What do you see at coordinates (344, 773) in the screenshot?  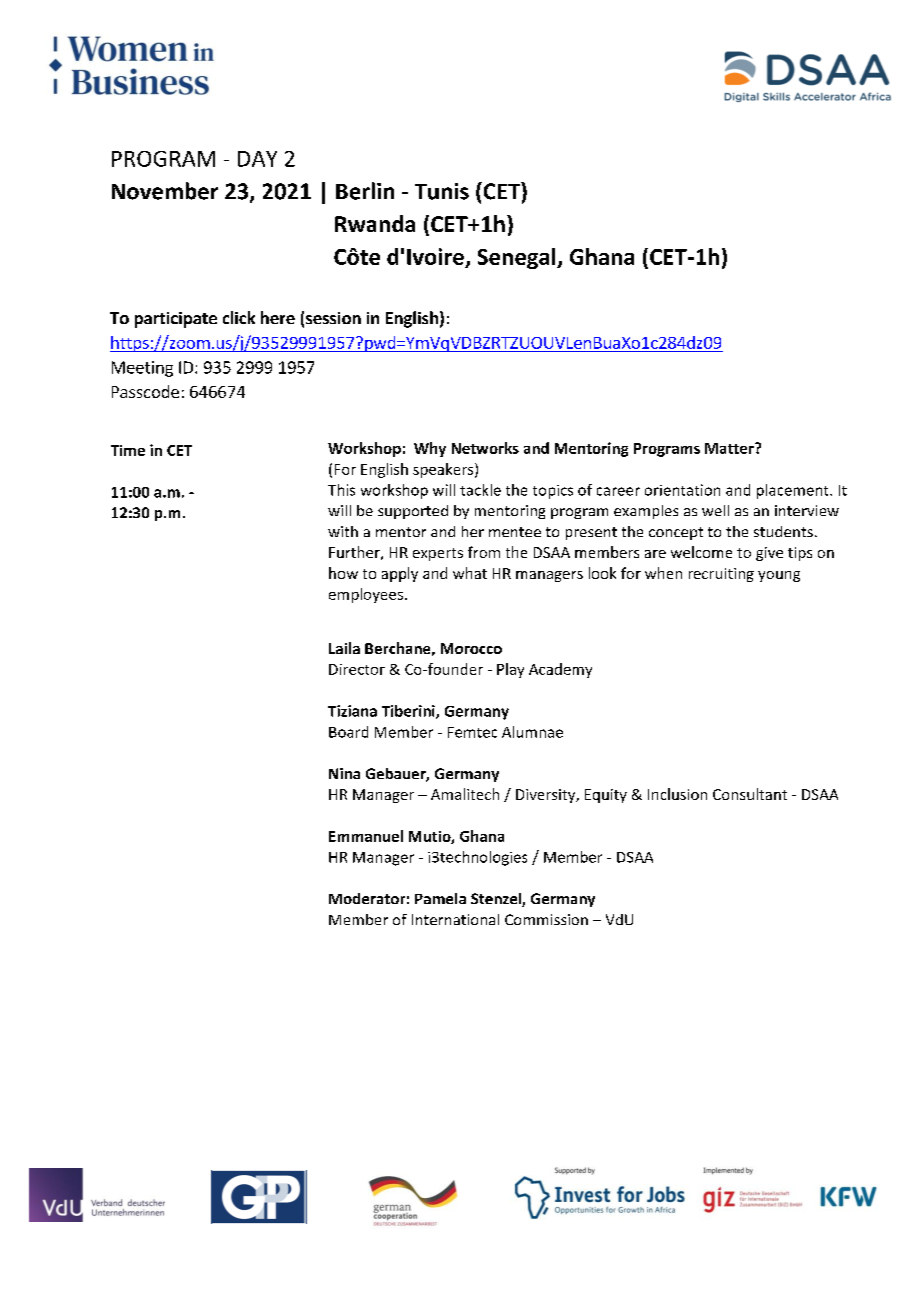 I see `Nina` at bounding box center [344, 773].
